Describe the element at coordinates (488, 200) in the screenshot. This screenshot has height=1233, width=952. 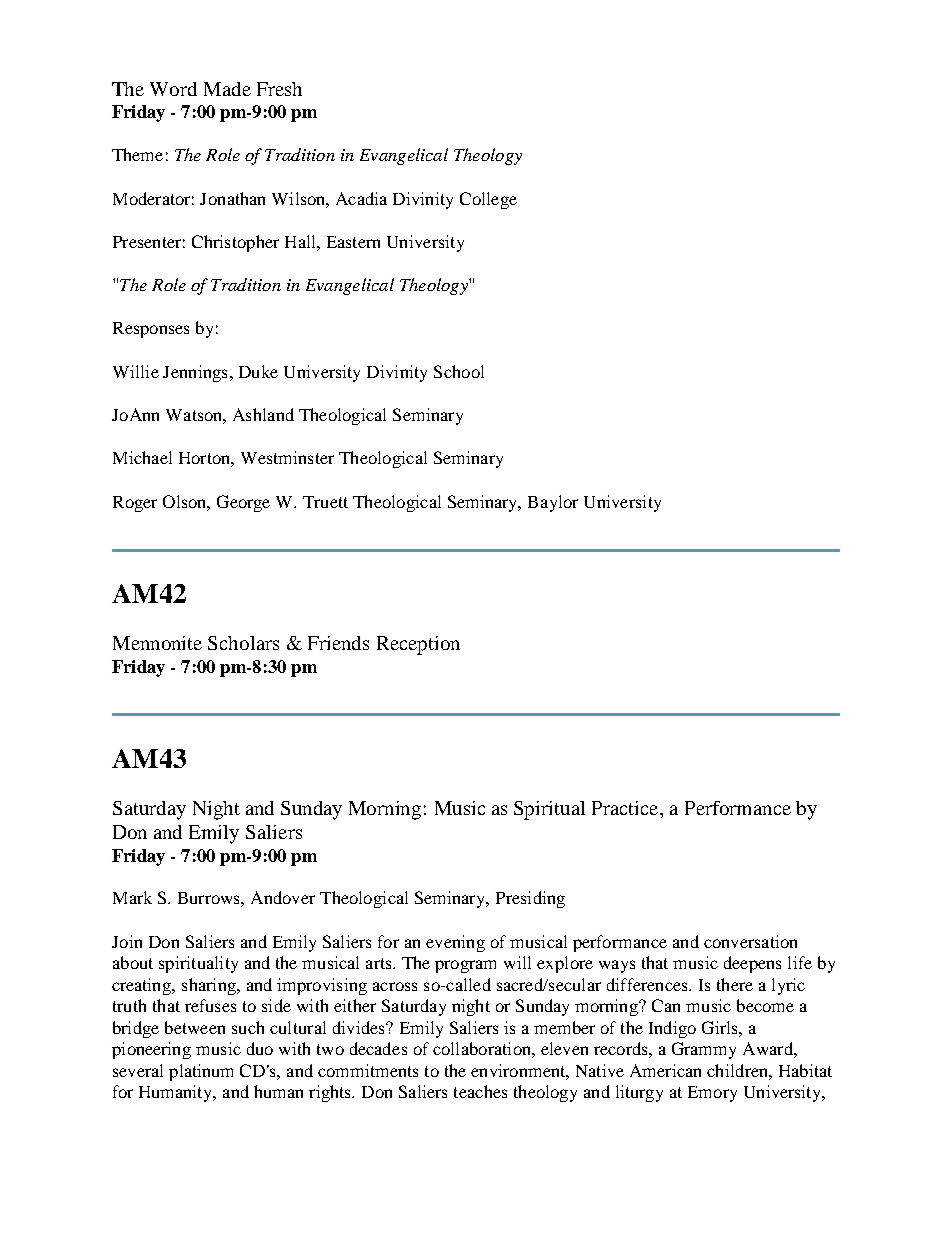
I see `College` at that location.
